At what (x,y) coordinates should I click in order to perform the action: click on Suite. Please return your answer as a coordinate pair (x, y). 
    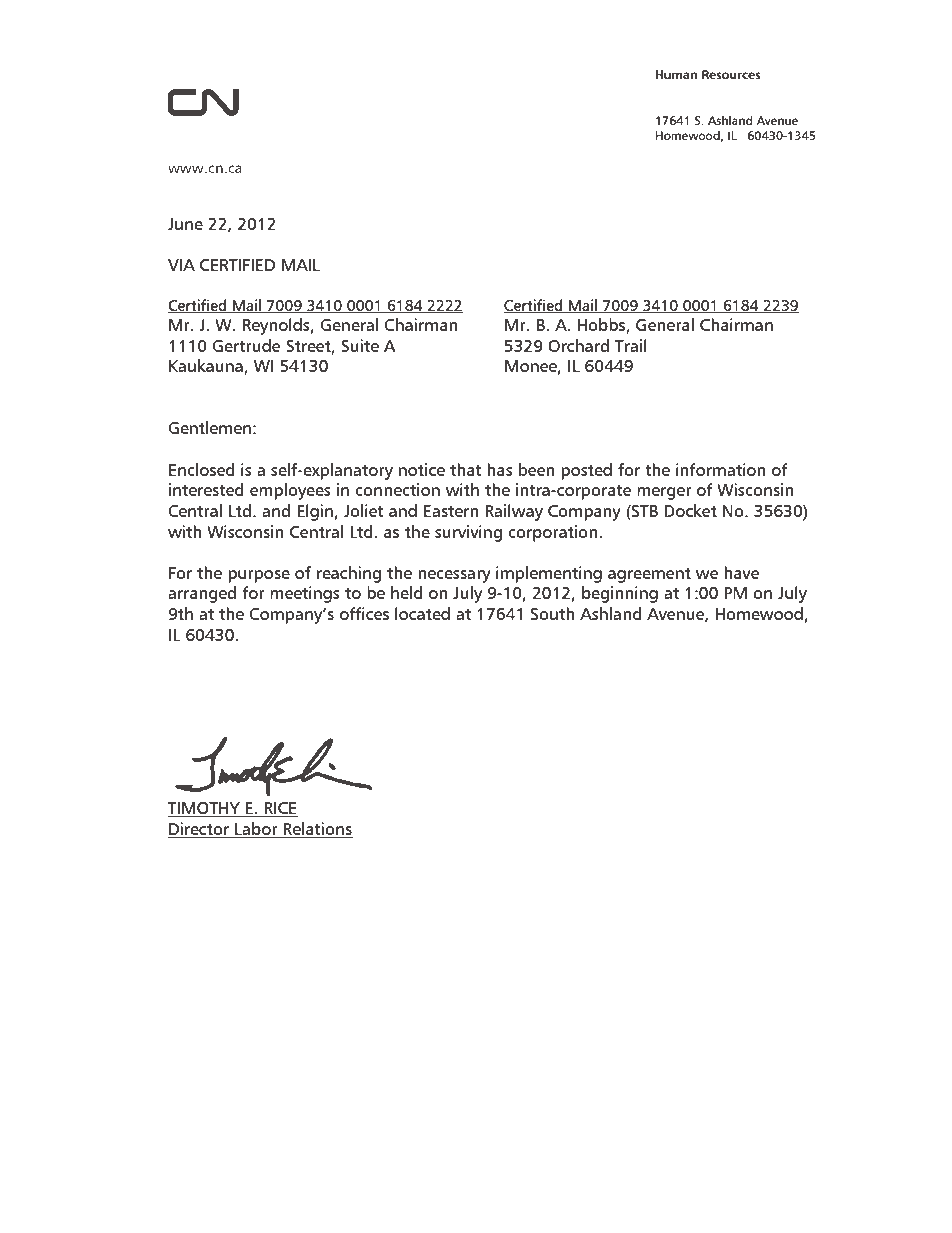
    Looking at the image, I should click on (360, 345).
